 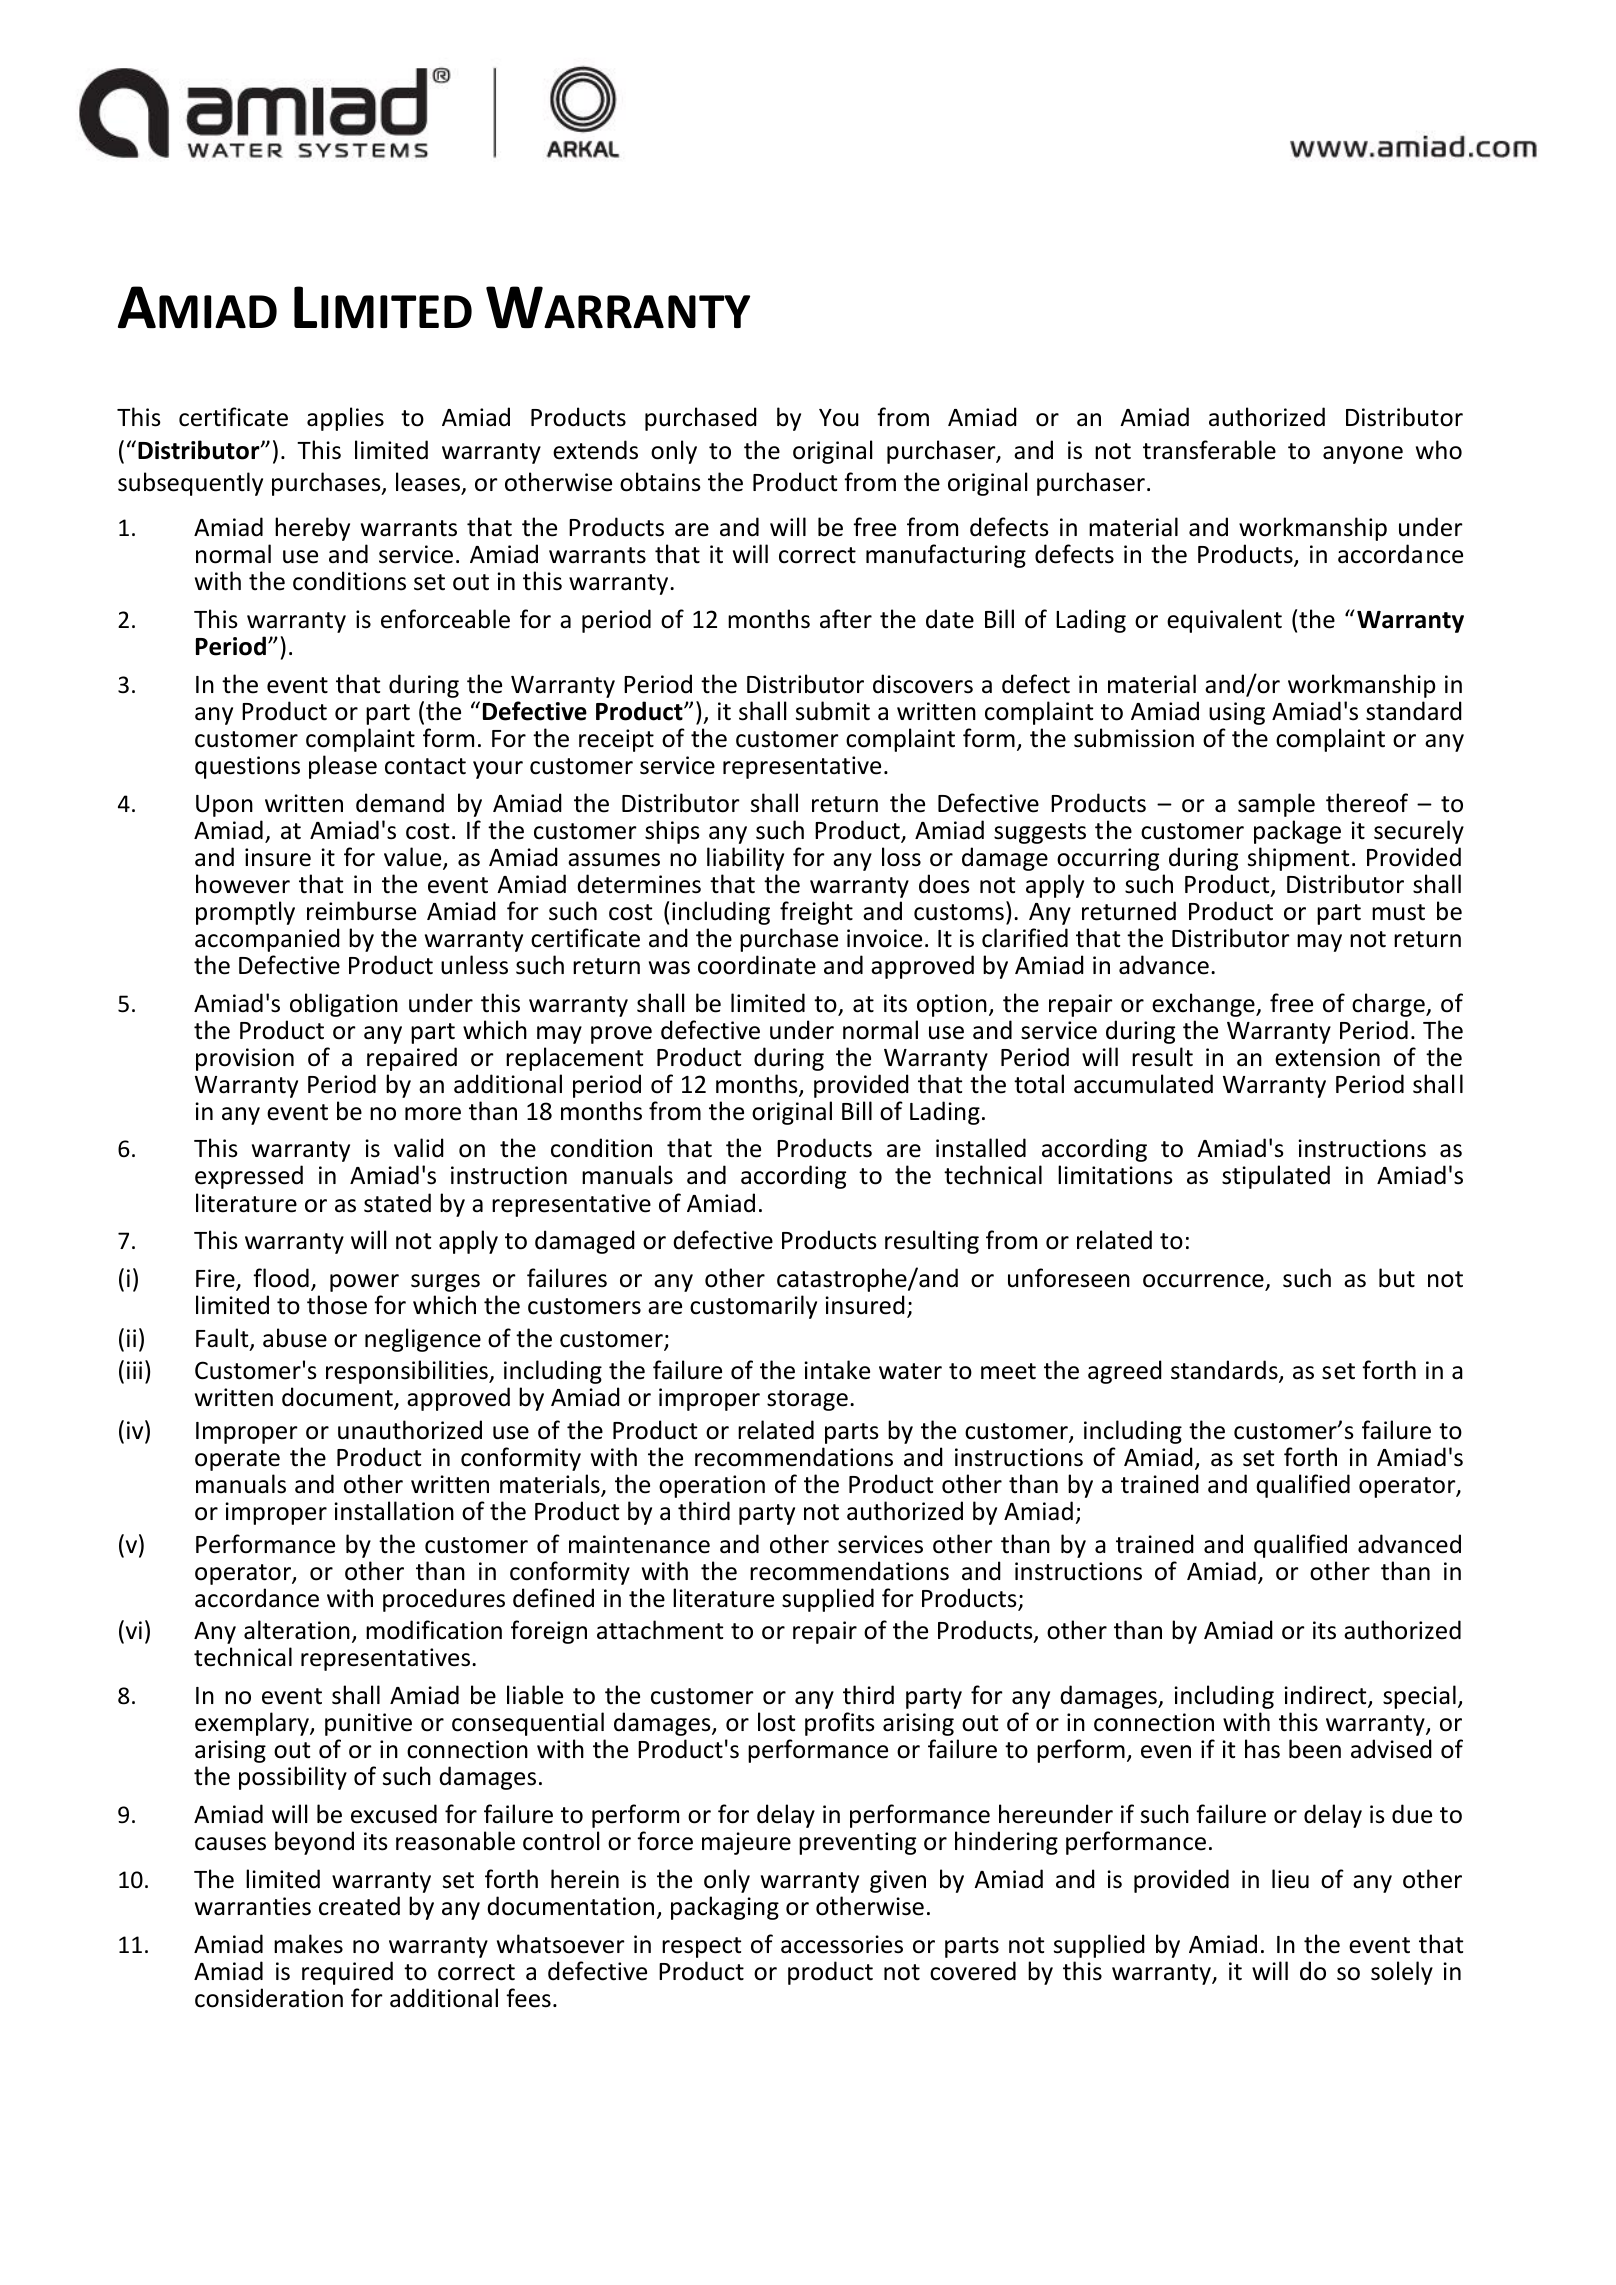 I want to click on Upon, so click(x=224, y=806).
